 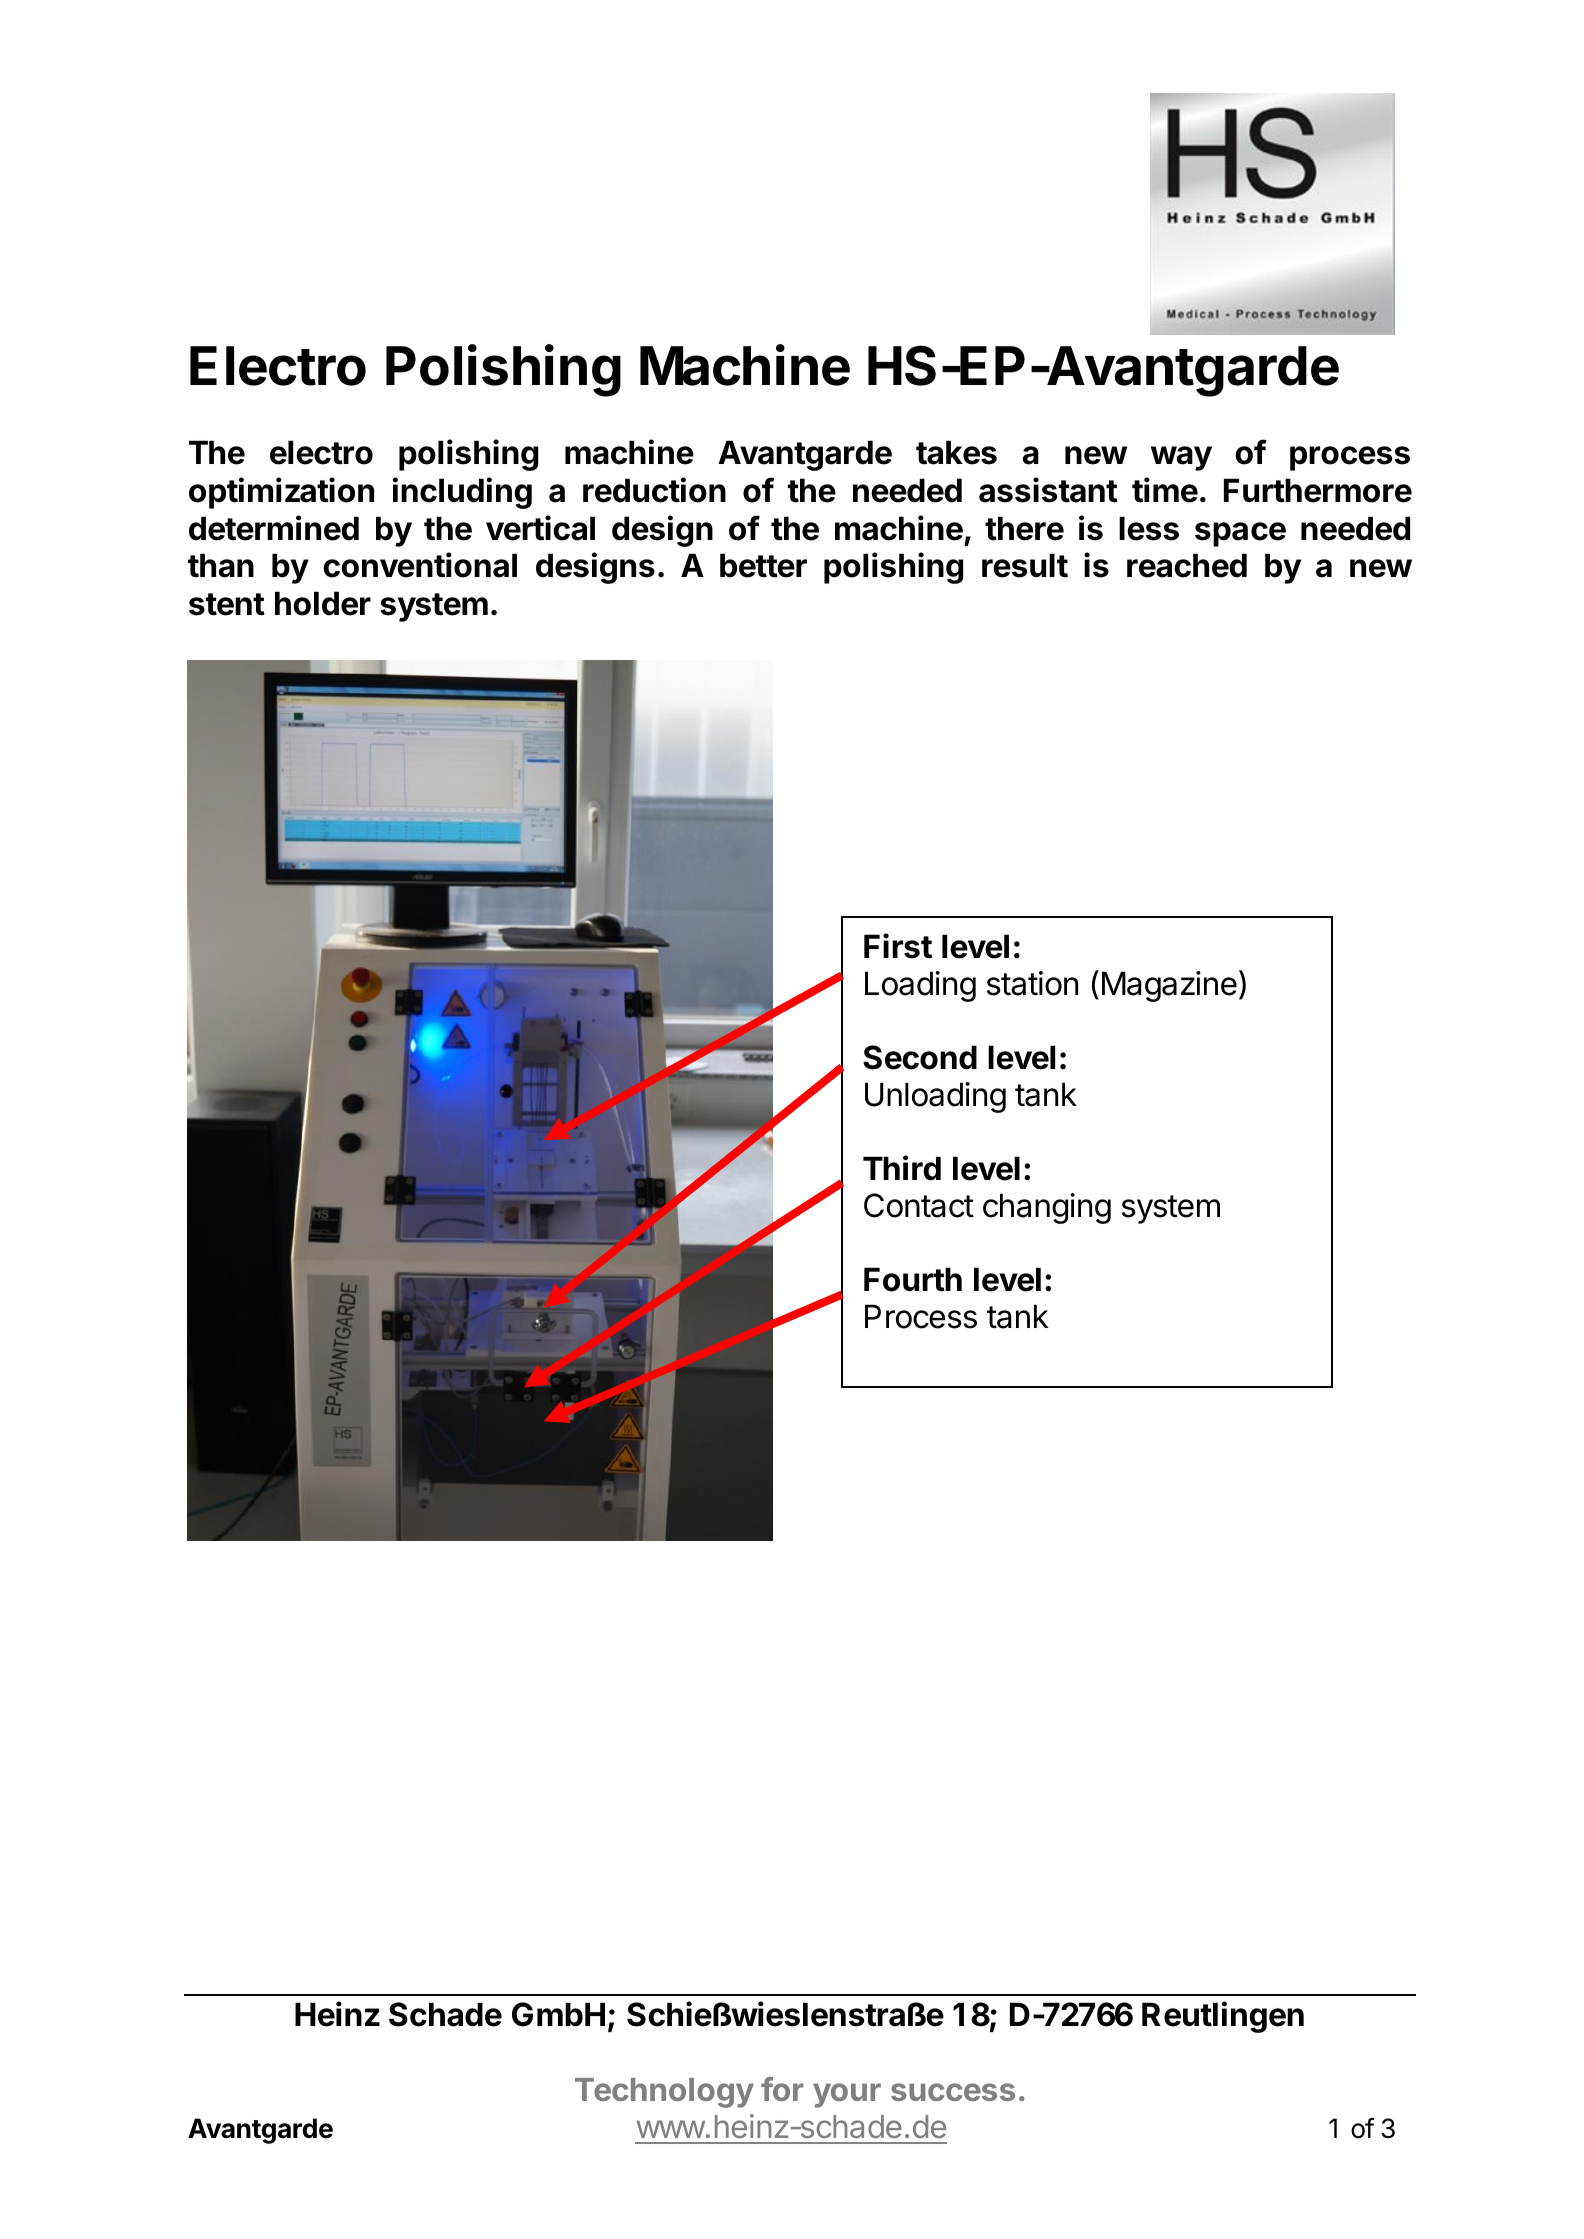 What do you see at coordinates (281, 493) in the image?
I see `optimization` at bounding box center [281, 493].
